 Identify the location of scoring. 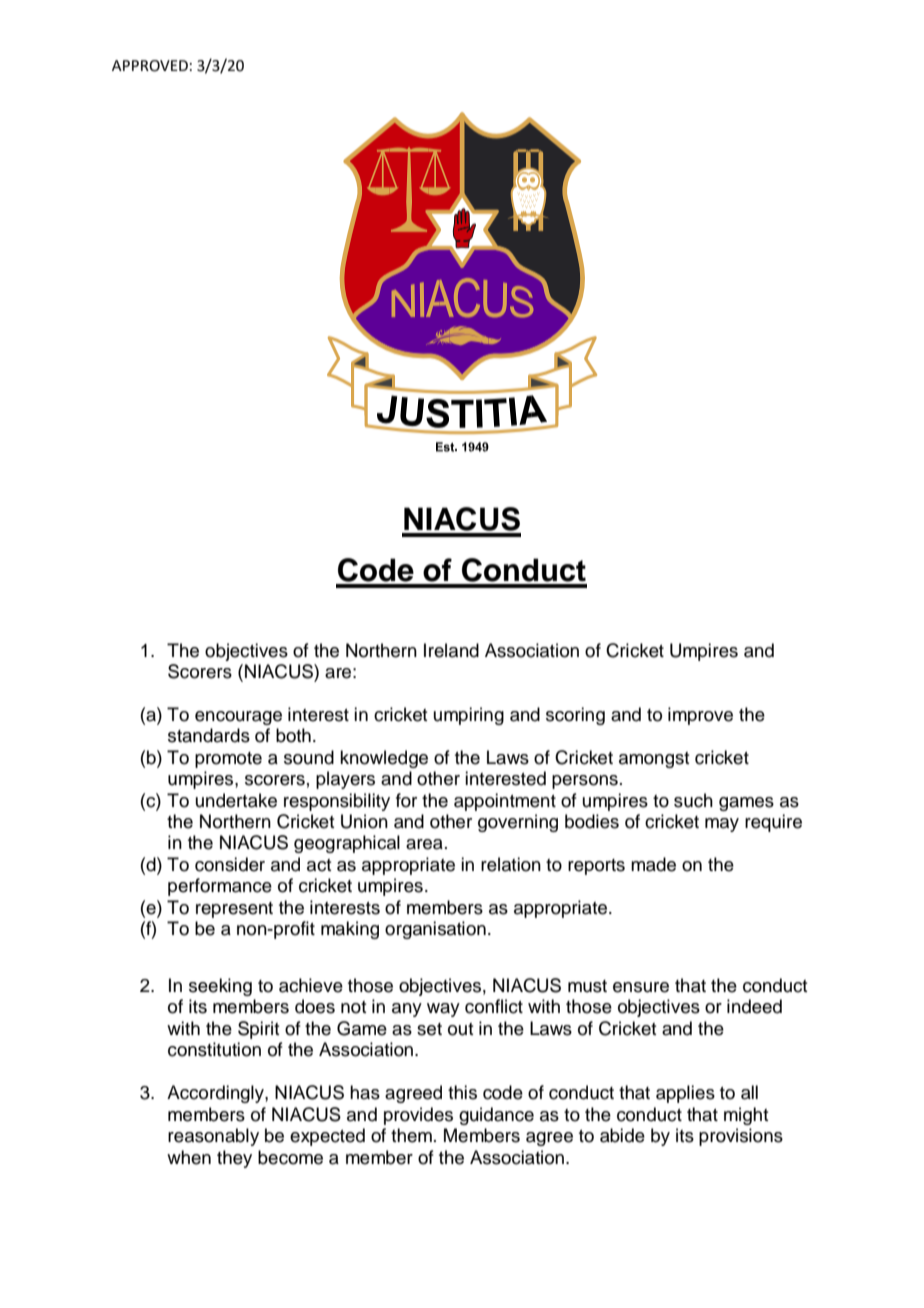
(575, 716).
